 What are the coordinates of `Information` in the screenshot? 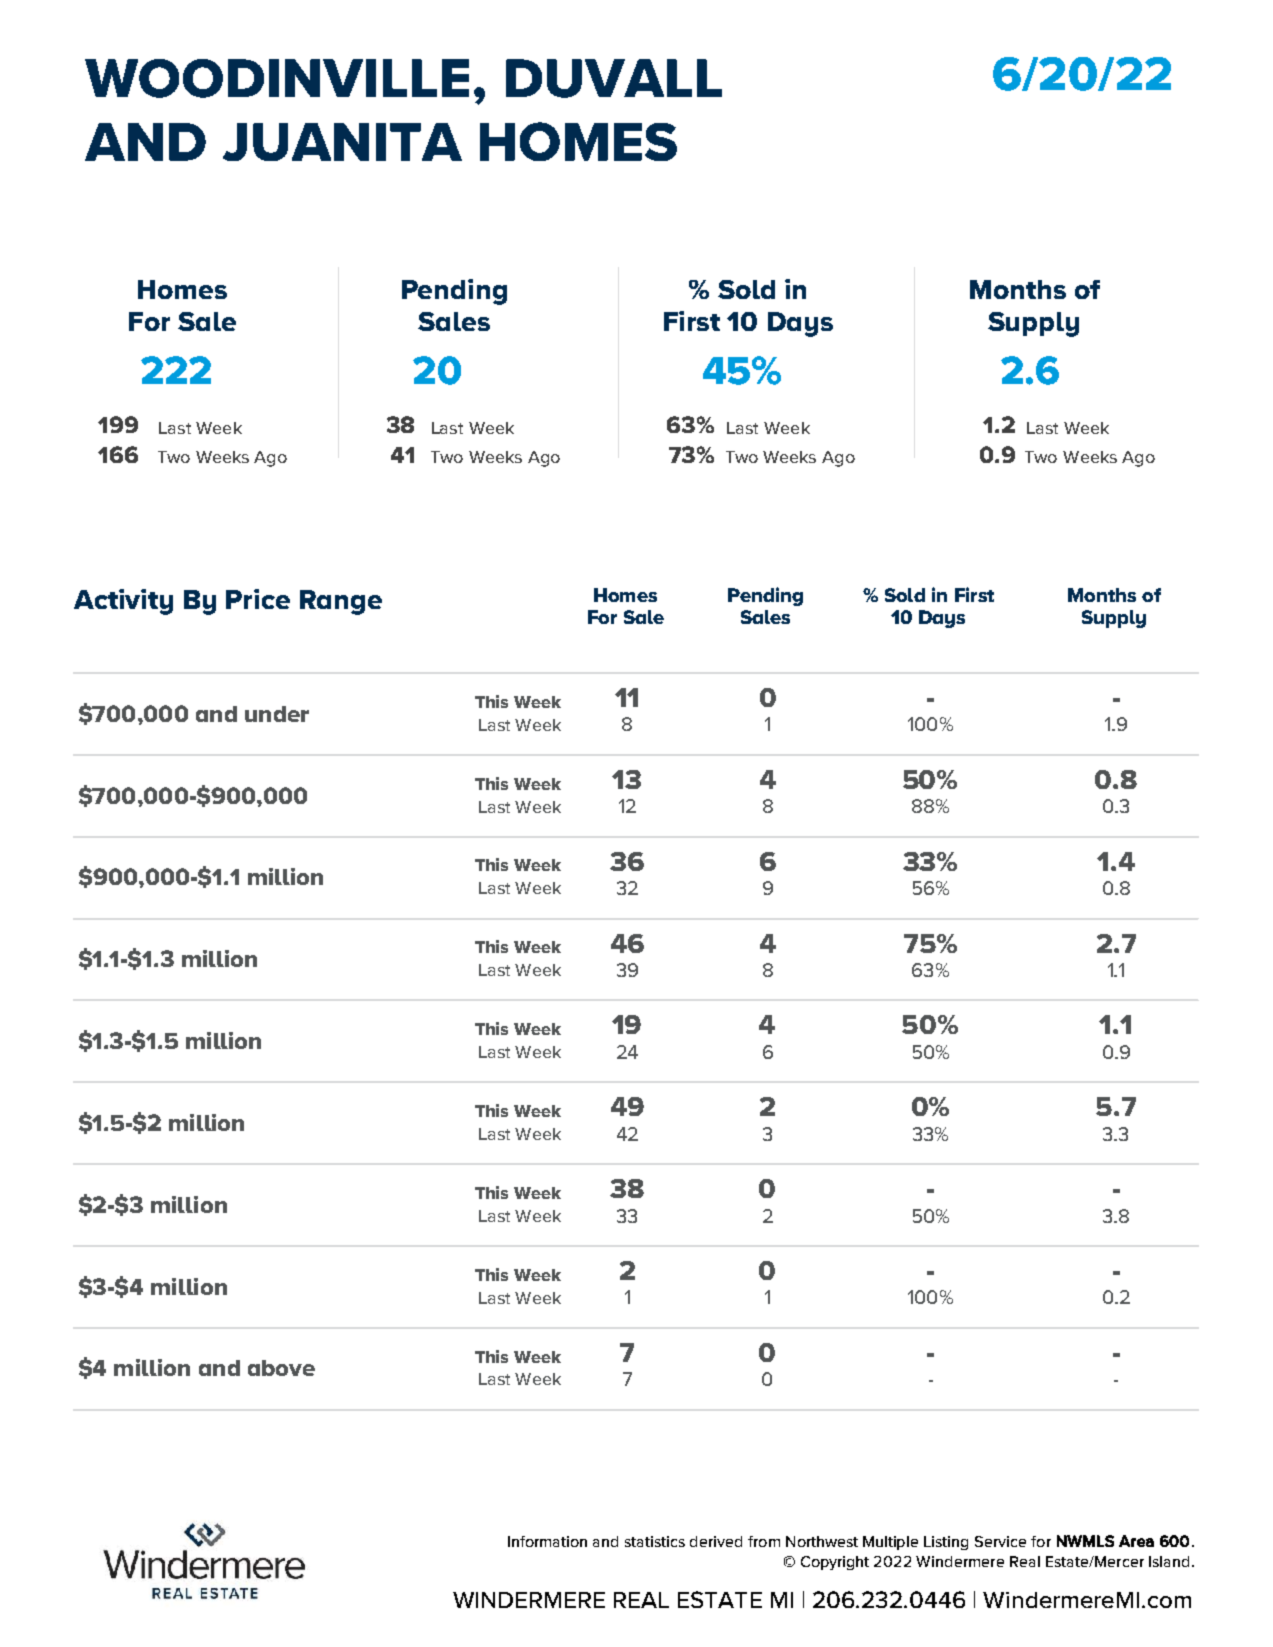 It's located at (547, 1541).
